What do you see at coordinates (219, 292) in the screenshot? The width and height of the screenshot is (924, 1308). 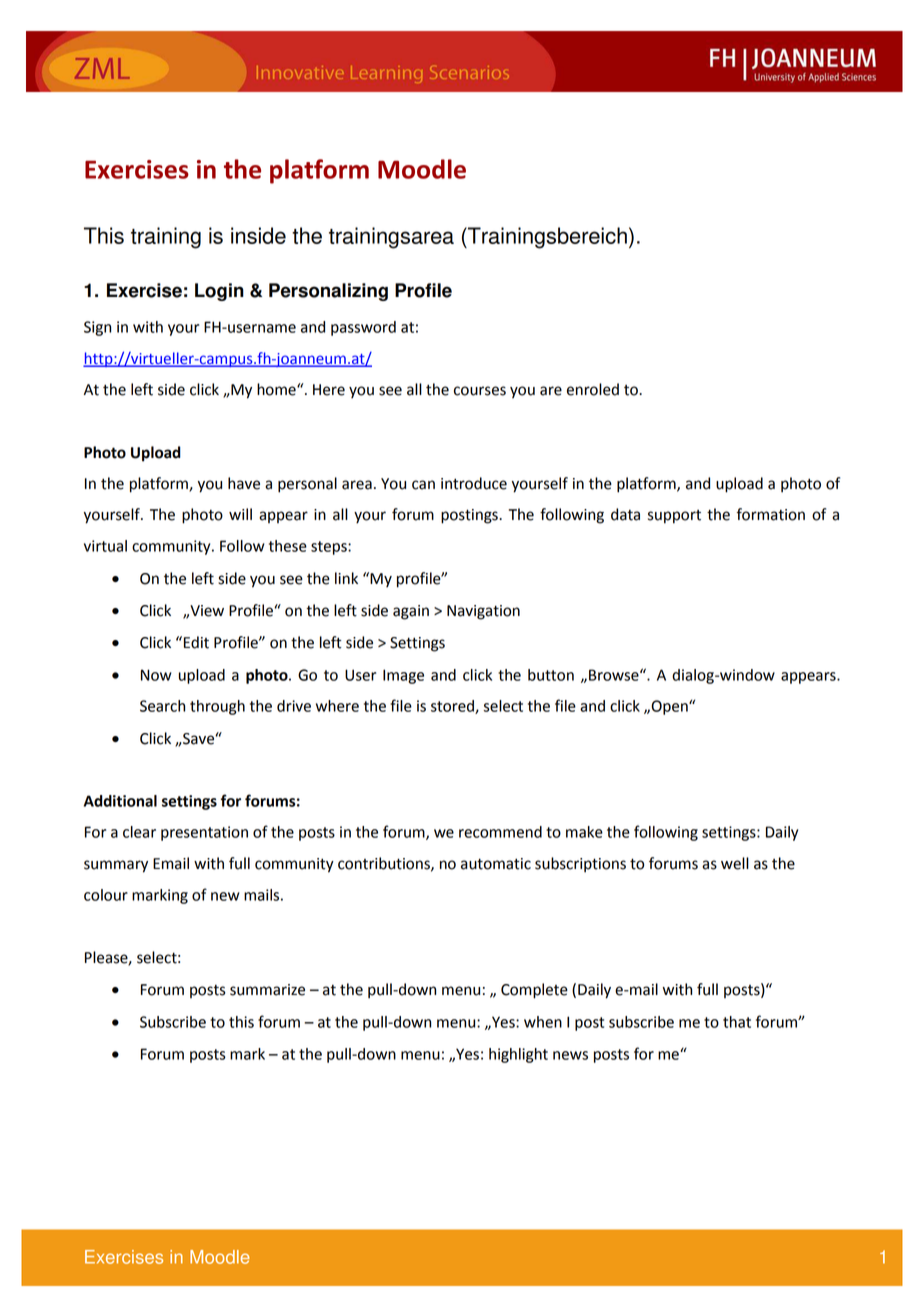 I see `Login` at bounding box center [219, 292].
